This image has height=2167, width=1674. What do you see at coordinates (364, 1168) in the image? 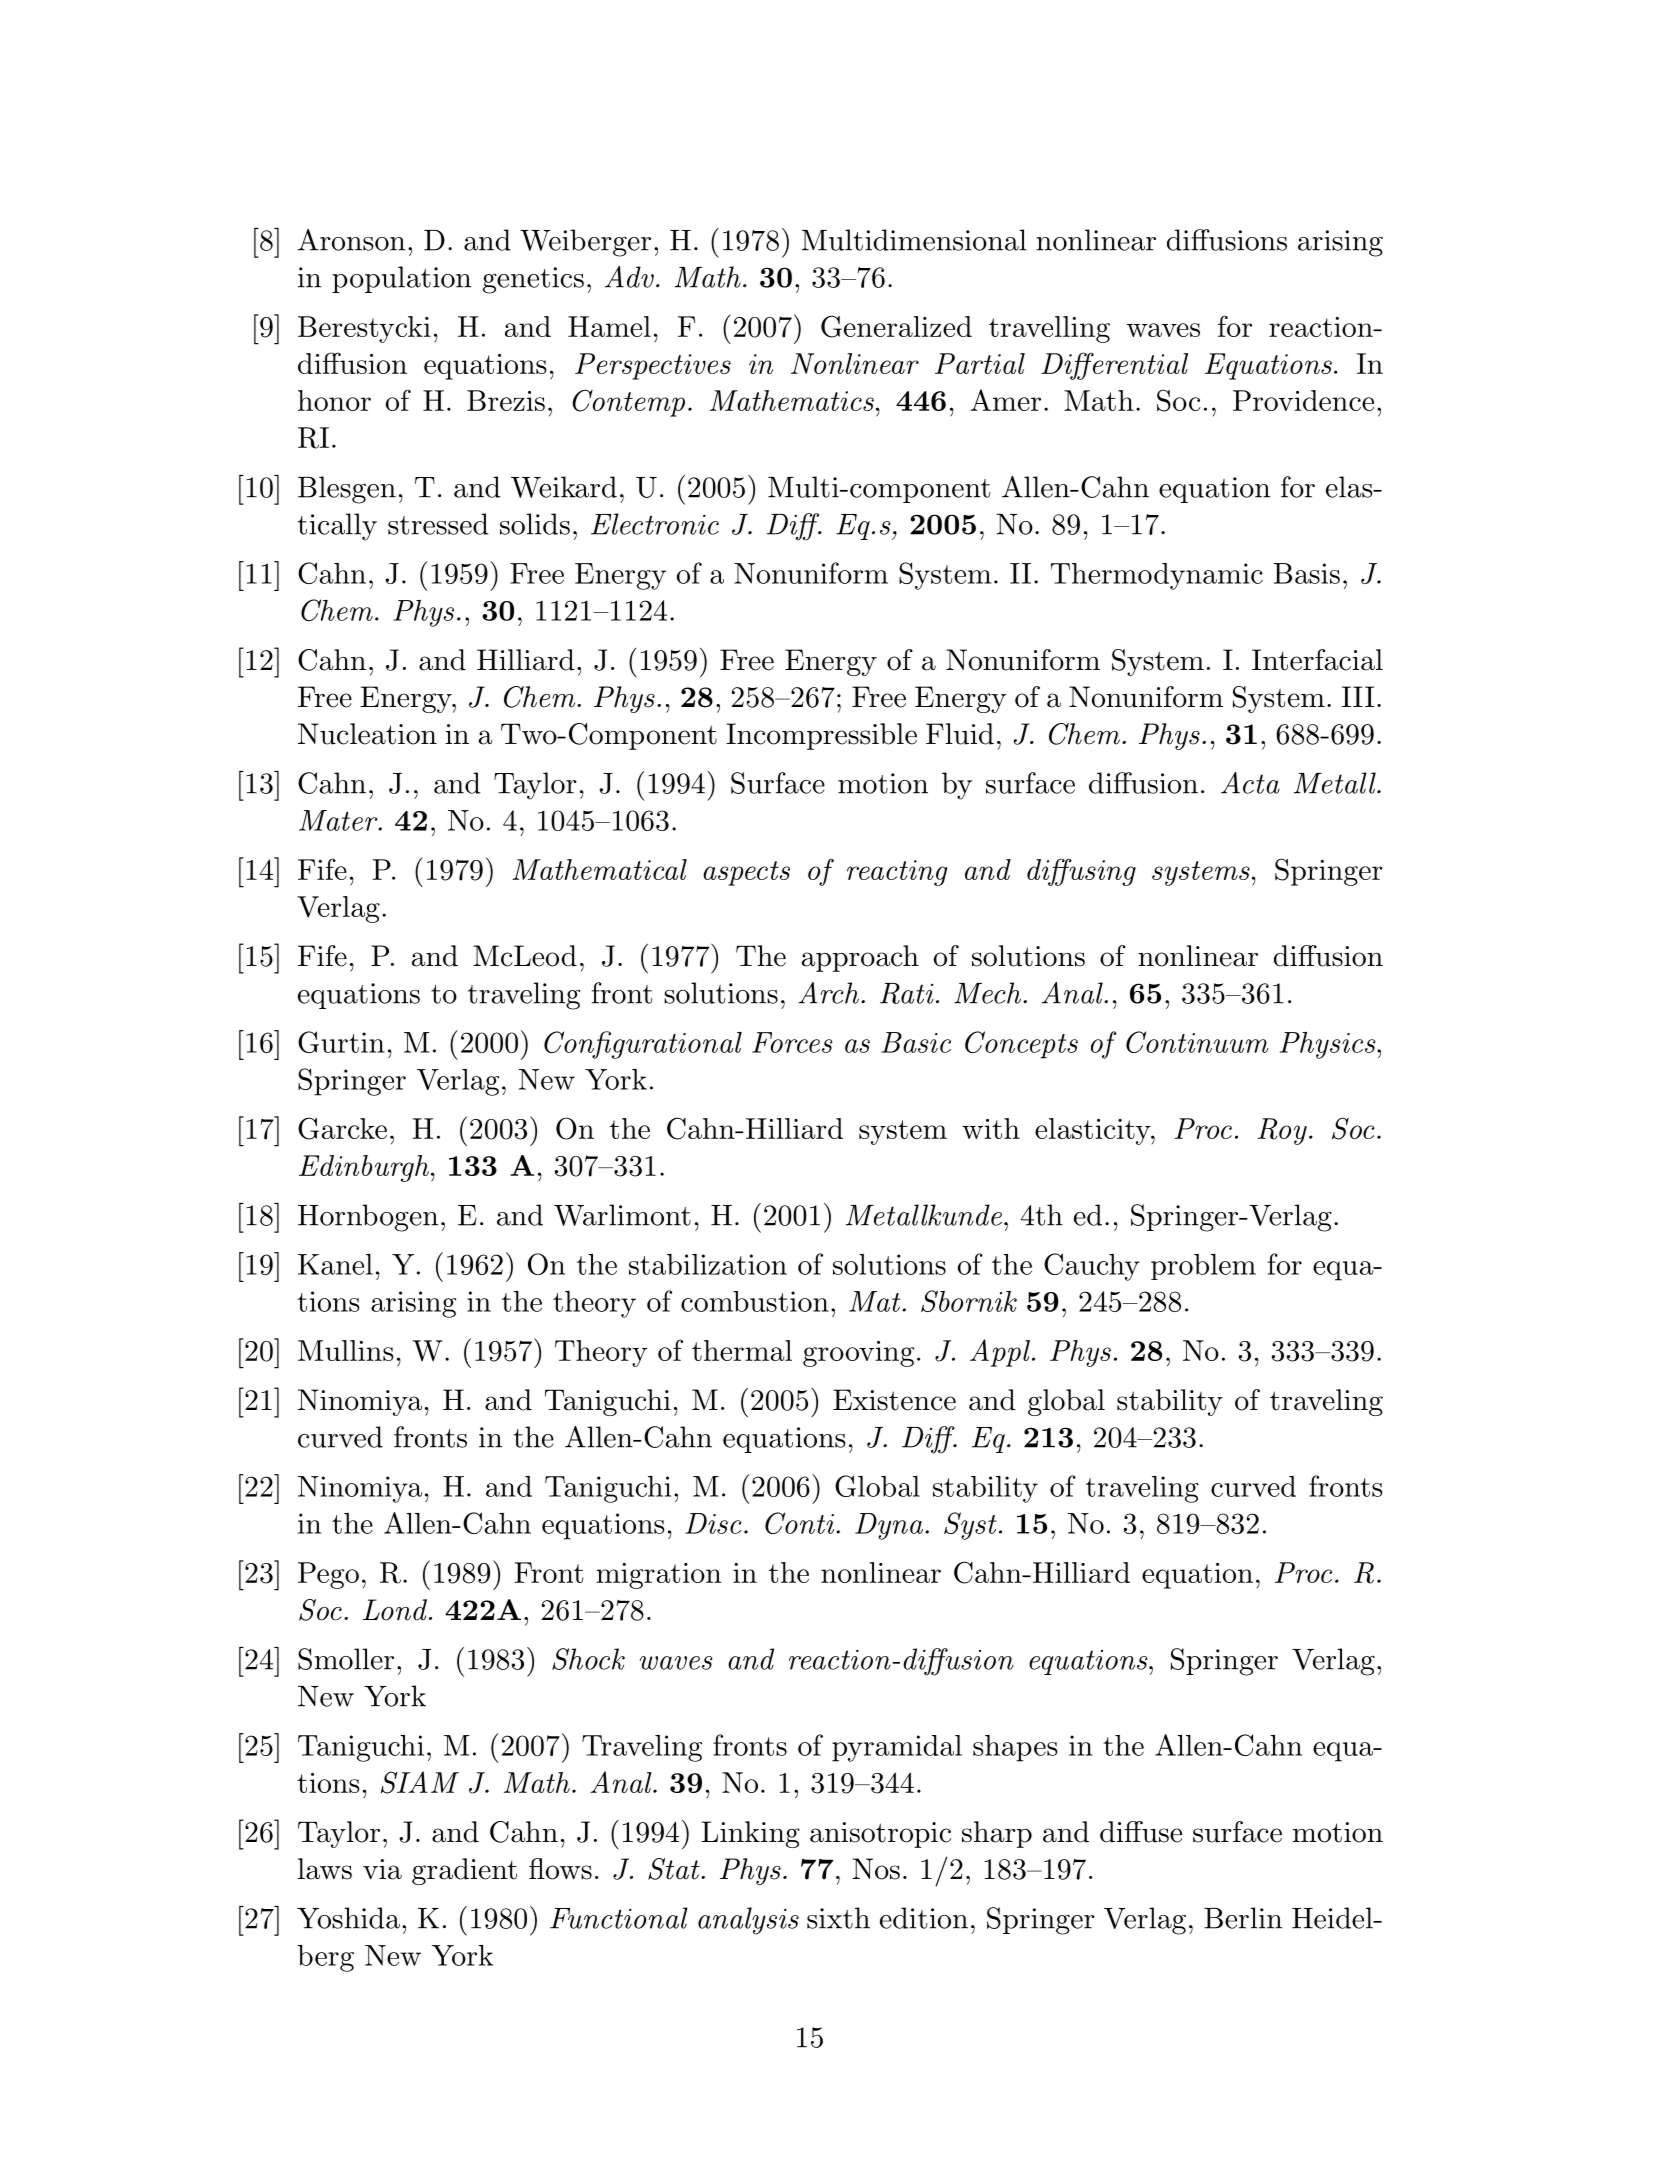
I see `Edinburgh` at bounding box center [364, 1168].
